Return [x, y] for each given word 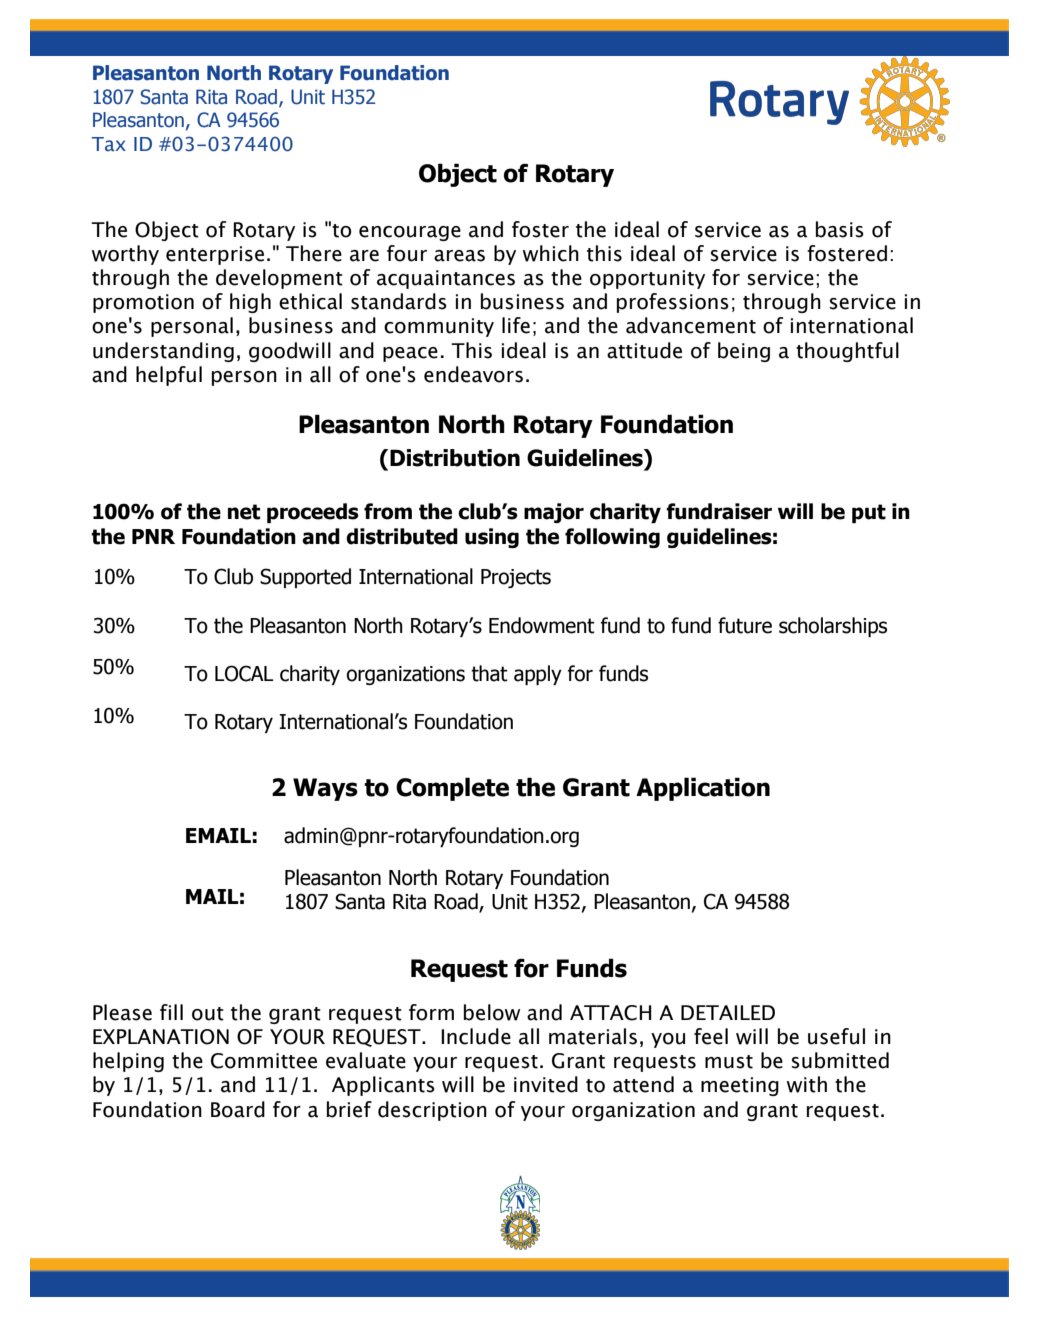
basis [840, 229]
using [492, 538]
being [744, 352]
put [869, 513]
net [244, 512]
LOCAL [244, 673]
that [489, 673]
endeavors [473, 374]
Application [703, 789]
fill [171, 1012]
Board [238, 1109]
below [492, 1012]
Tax [109, 144]
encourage [410, 233]
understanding [163, 352]
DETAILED [728, 1012]
